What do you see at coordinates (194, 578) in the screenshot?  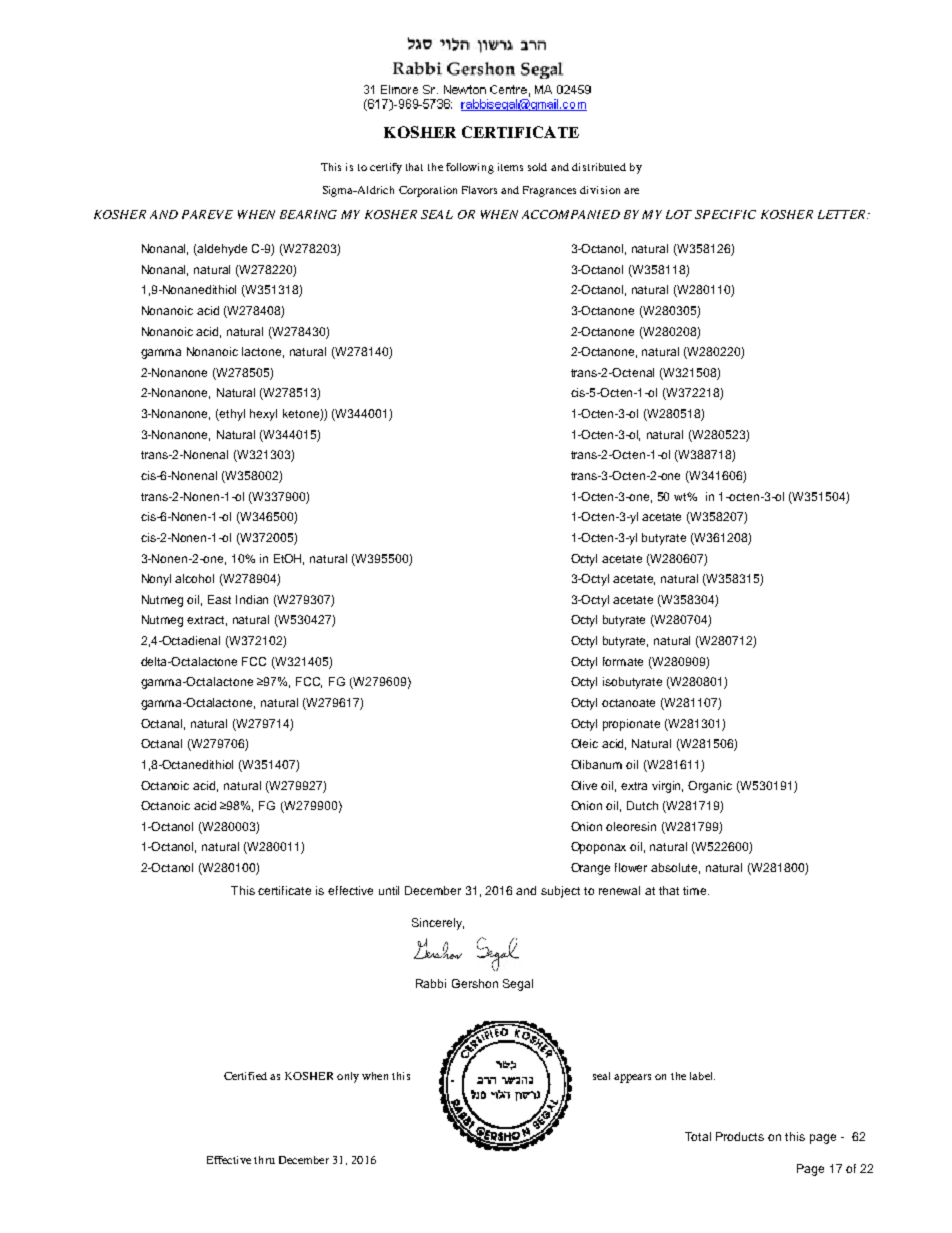 I see `alcohol` at bounding box center [194, 578].
